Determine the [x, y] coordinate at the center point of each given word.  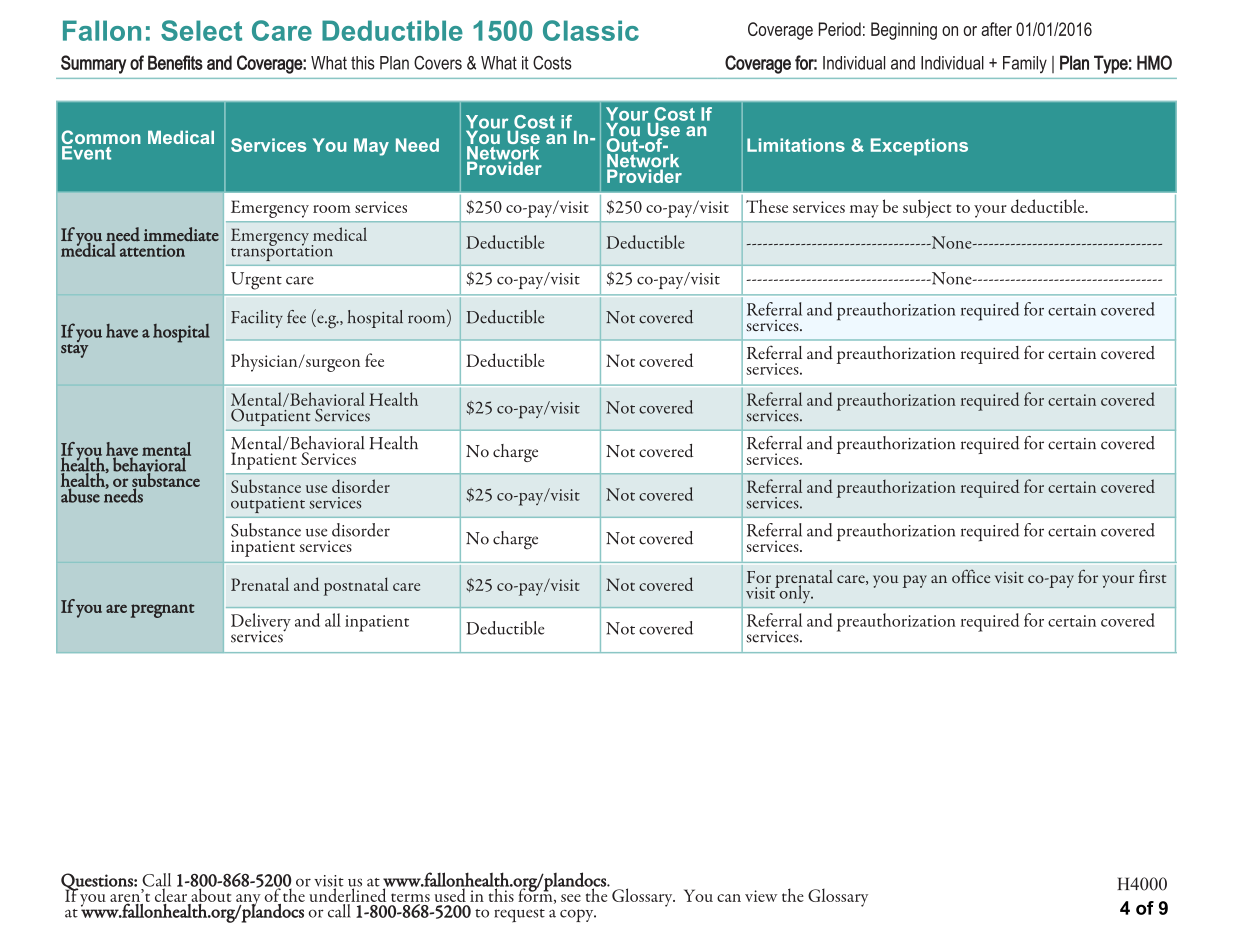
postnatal [356, 586]
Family [1025, 64]
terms [410, 897]
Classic [591, 30]
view [761, 896]
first [1152, 576]
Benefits [175, 62]
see [571, 898]
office [971, 576]
